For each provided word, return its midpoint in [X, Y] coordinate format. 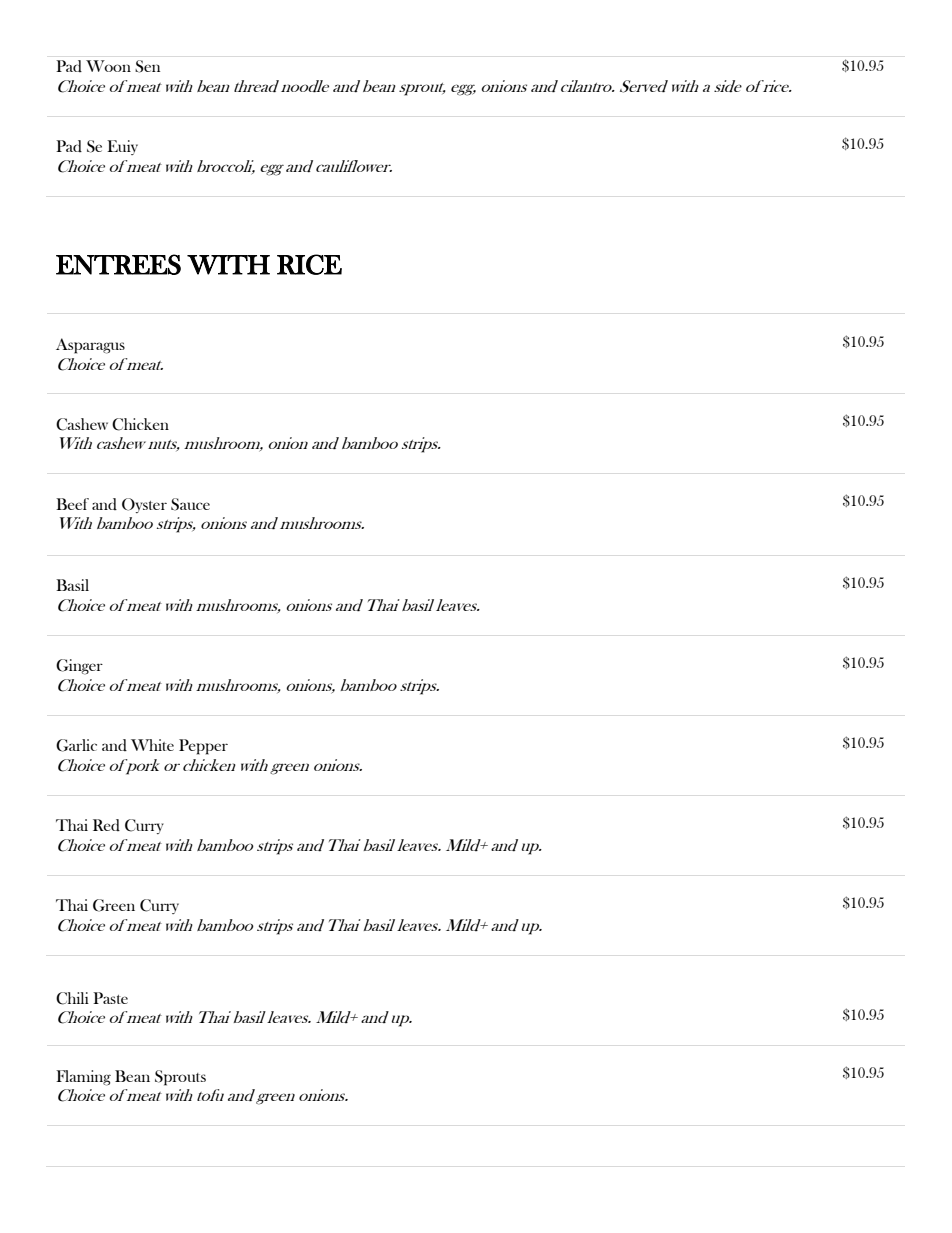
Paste [110, 998]
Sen [147, 66]
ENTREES [118, 264]
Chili [72, 998]
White [152, 745]
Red [106, 825]
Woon [108, 66]
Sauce [190, 504]
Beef [72, 504]
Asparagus [90, 346]
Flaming [83, 1078]
